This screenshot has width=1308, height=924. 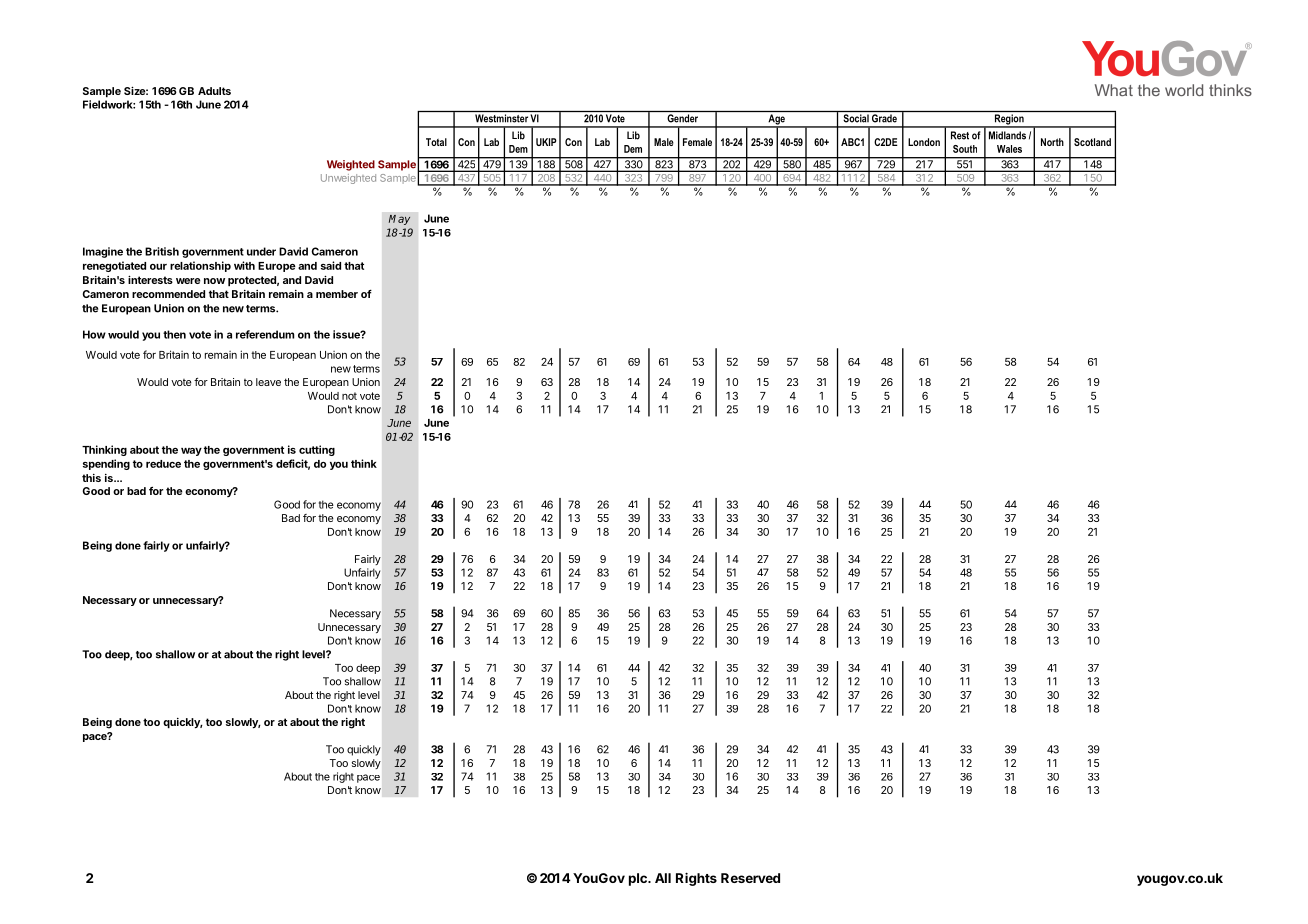 I want to click on cutting, so click(x=317, y=450).
